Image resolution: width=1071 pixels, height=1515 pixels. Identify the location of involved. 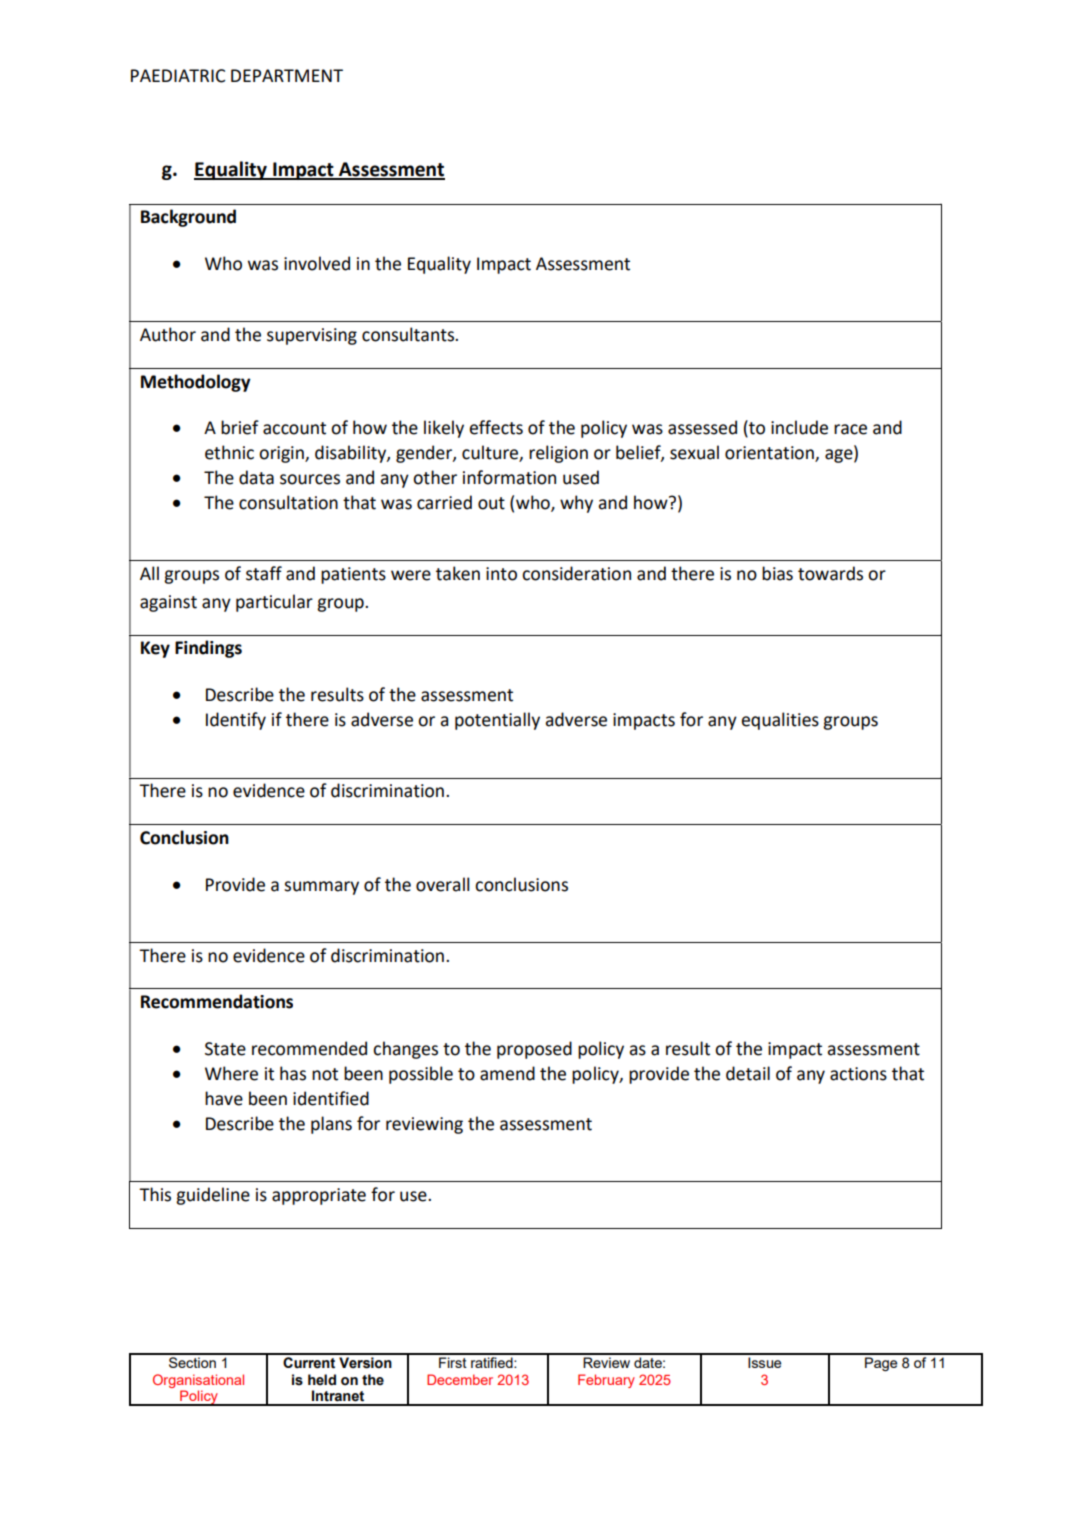
(317, 263).
